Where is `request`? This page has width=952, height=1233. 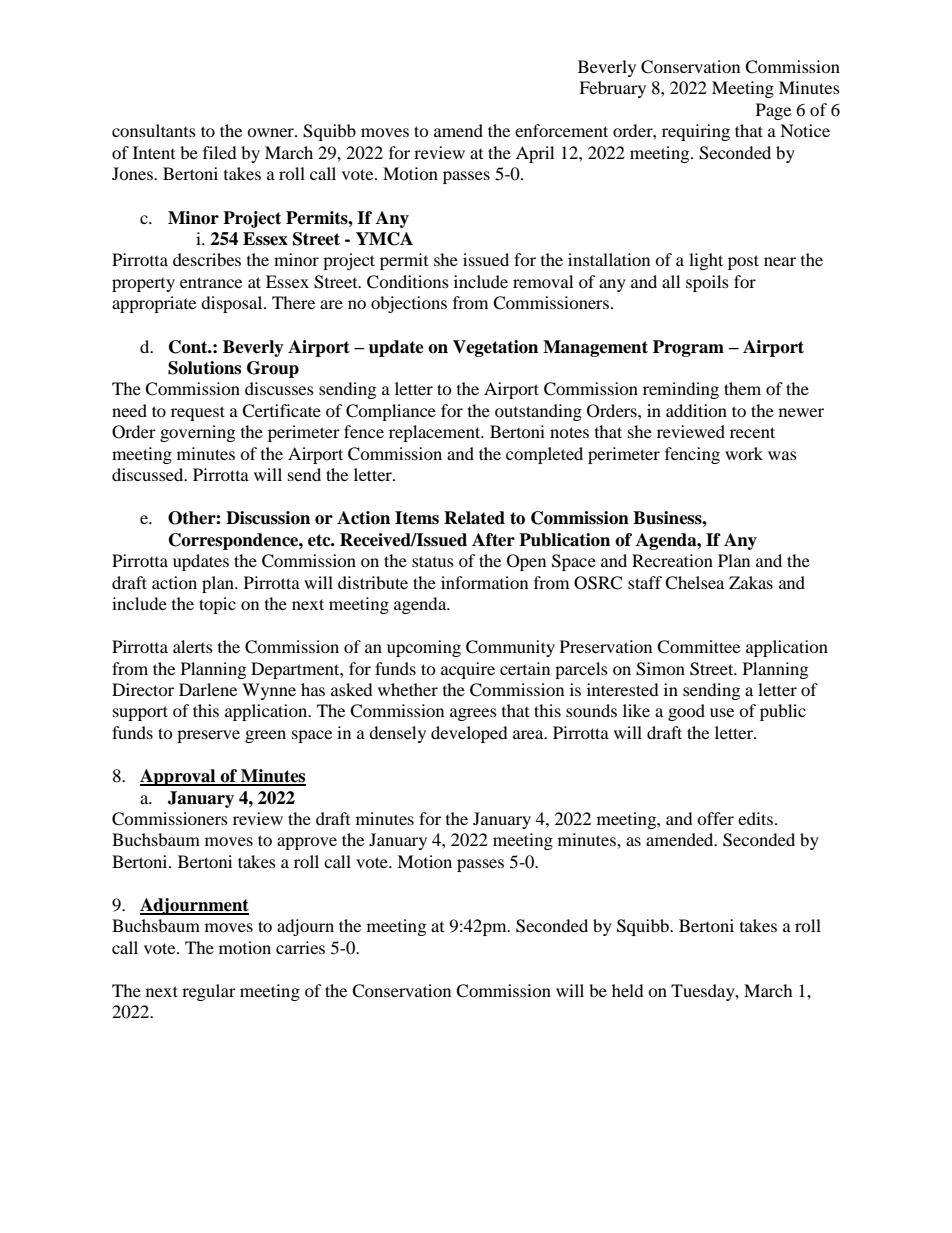 request is located at coordinates (198, 413).
